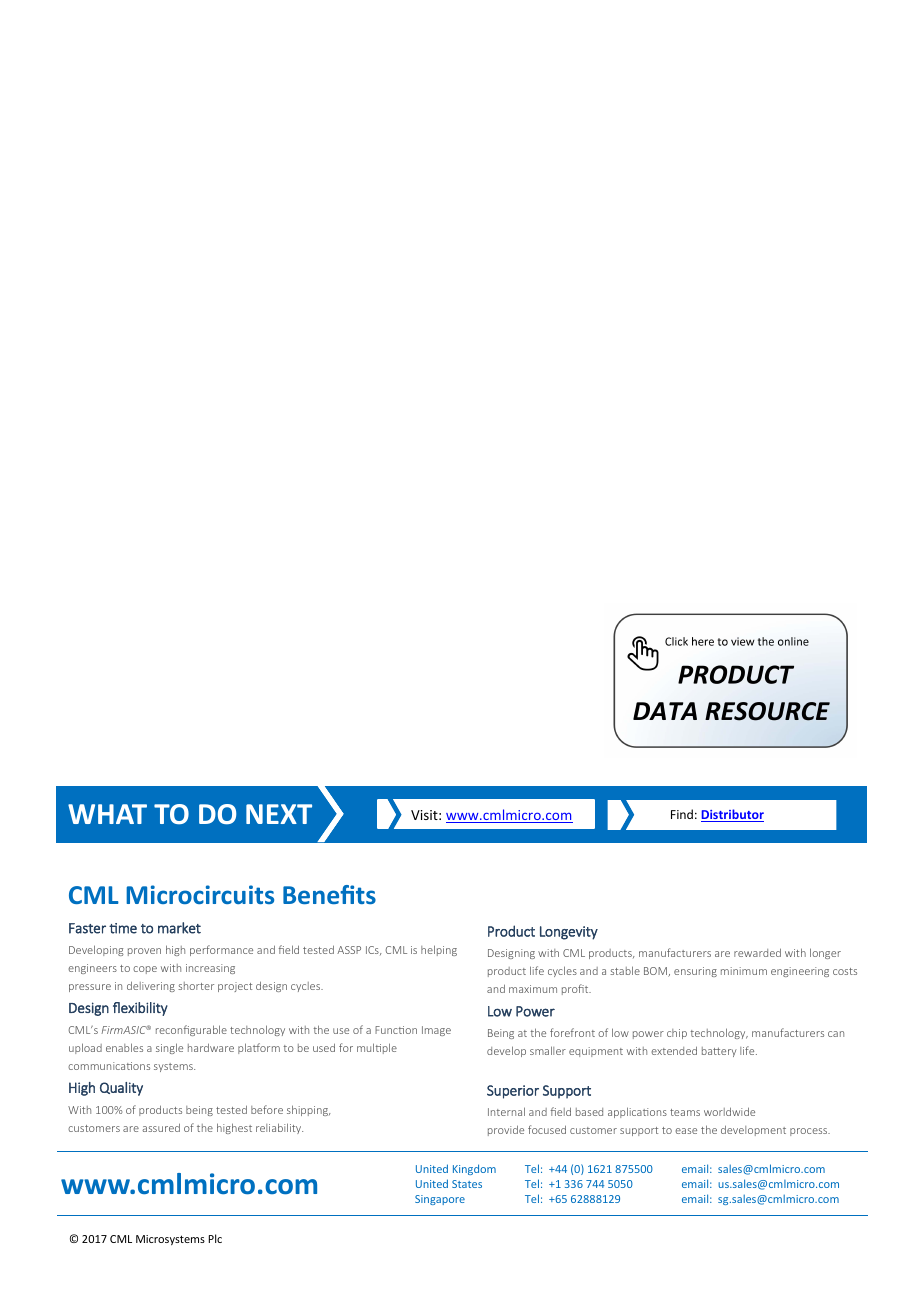 The width and height of the screenshot is (924, 1308). Describe the element at coordinates (279, 814) in the screenshot. I see `NEXT` at that location.
